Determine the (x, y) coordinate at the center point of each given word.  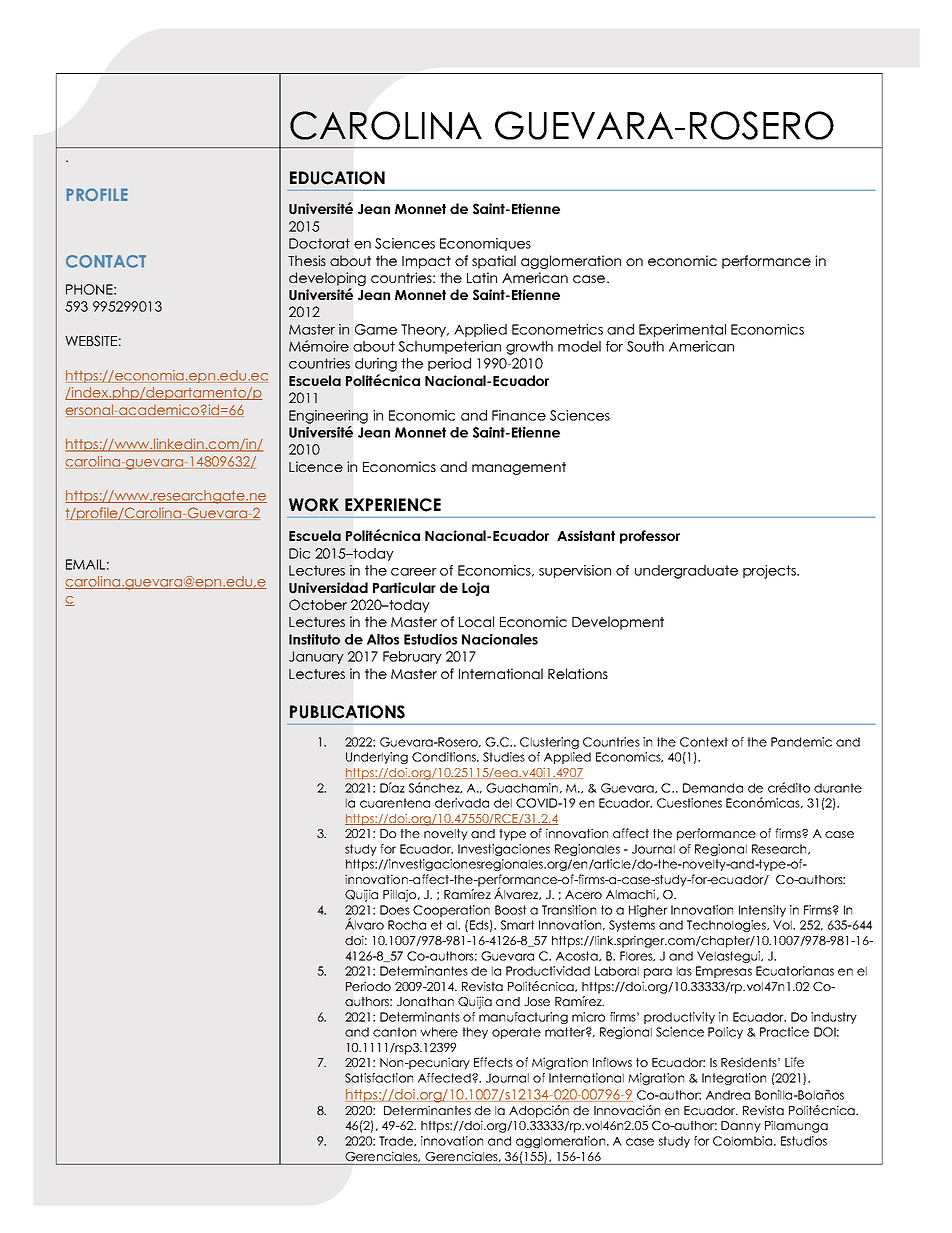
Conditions (445, 757)
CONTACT (106, 261)
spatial (494, 262)
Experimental (682, 330)
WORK (314, 505)
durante (838, 788)
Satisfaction (379, 1078)
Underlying (377, 758)
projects (770, 572)
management (519, 468)
